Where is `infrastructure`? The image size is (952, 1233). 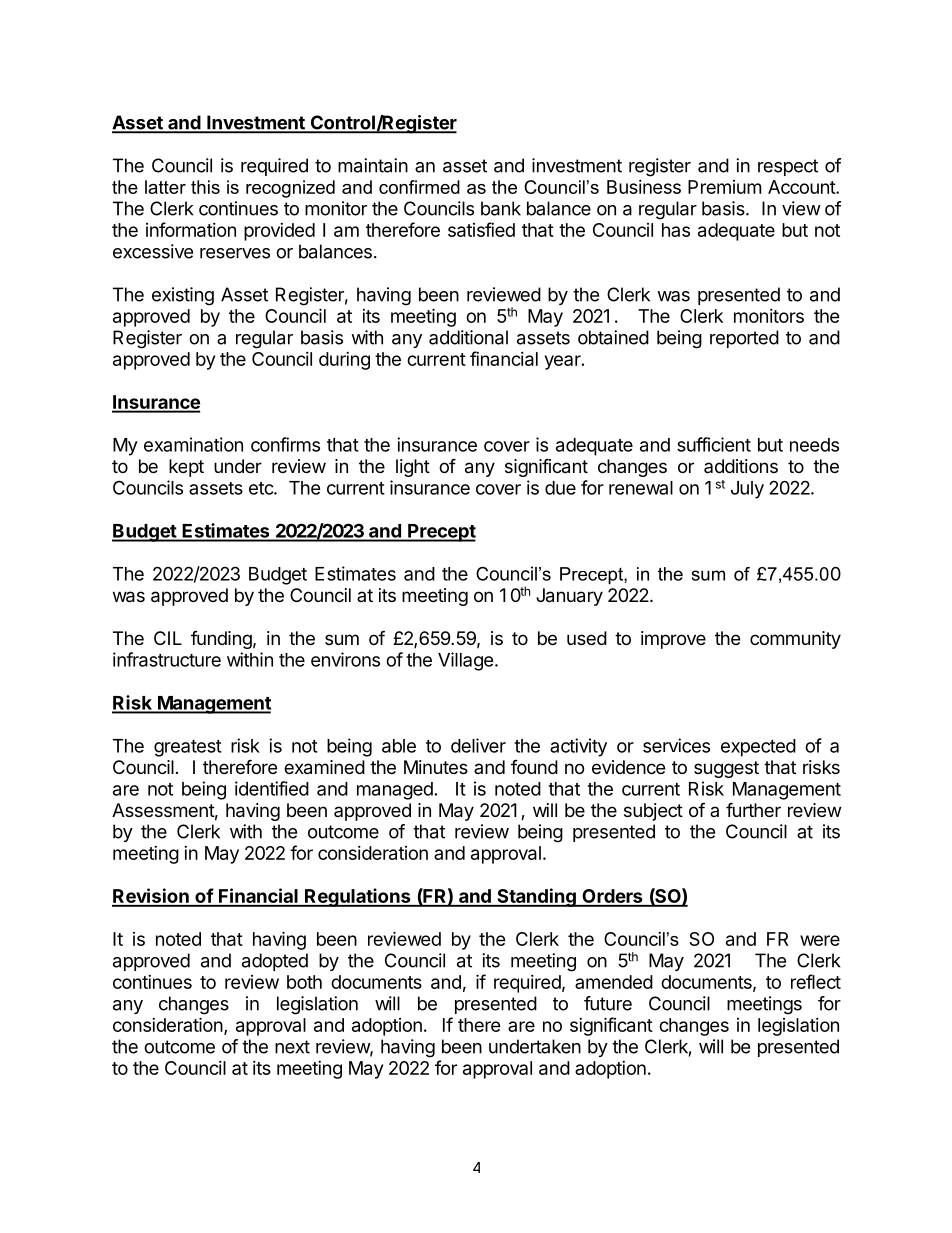 infrastructure is located at coordinates (167, 659).
